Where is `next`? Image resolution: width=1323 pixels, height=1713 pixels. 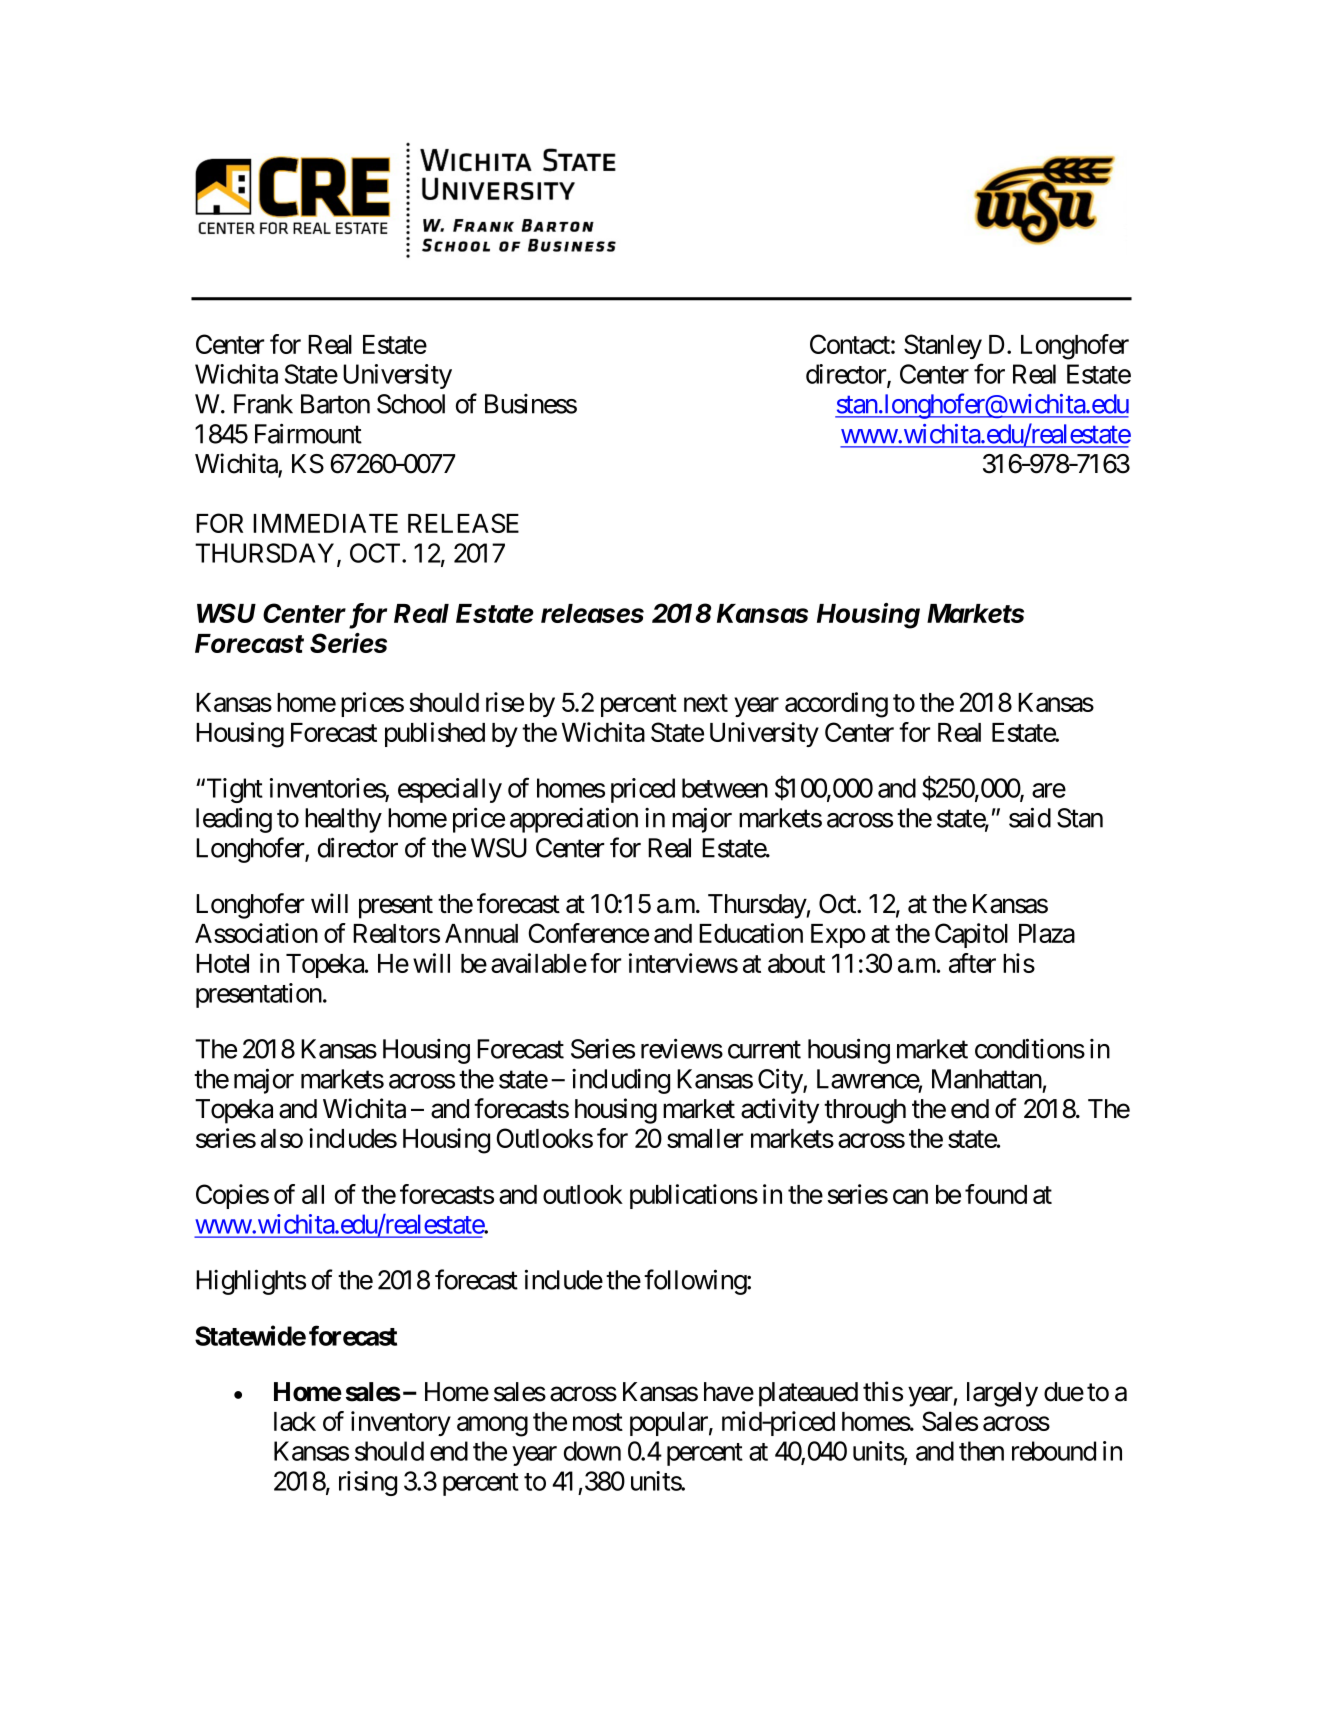 next is located at coordinates (706, 703).
